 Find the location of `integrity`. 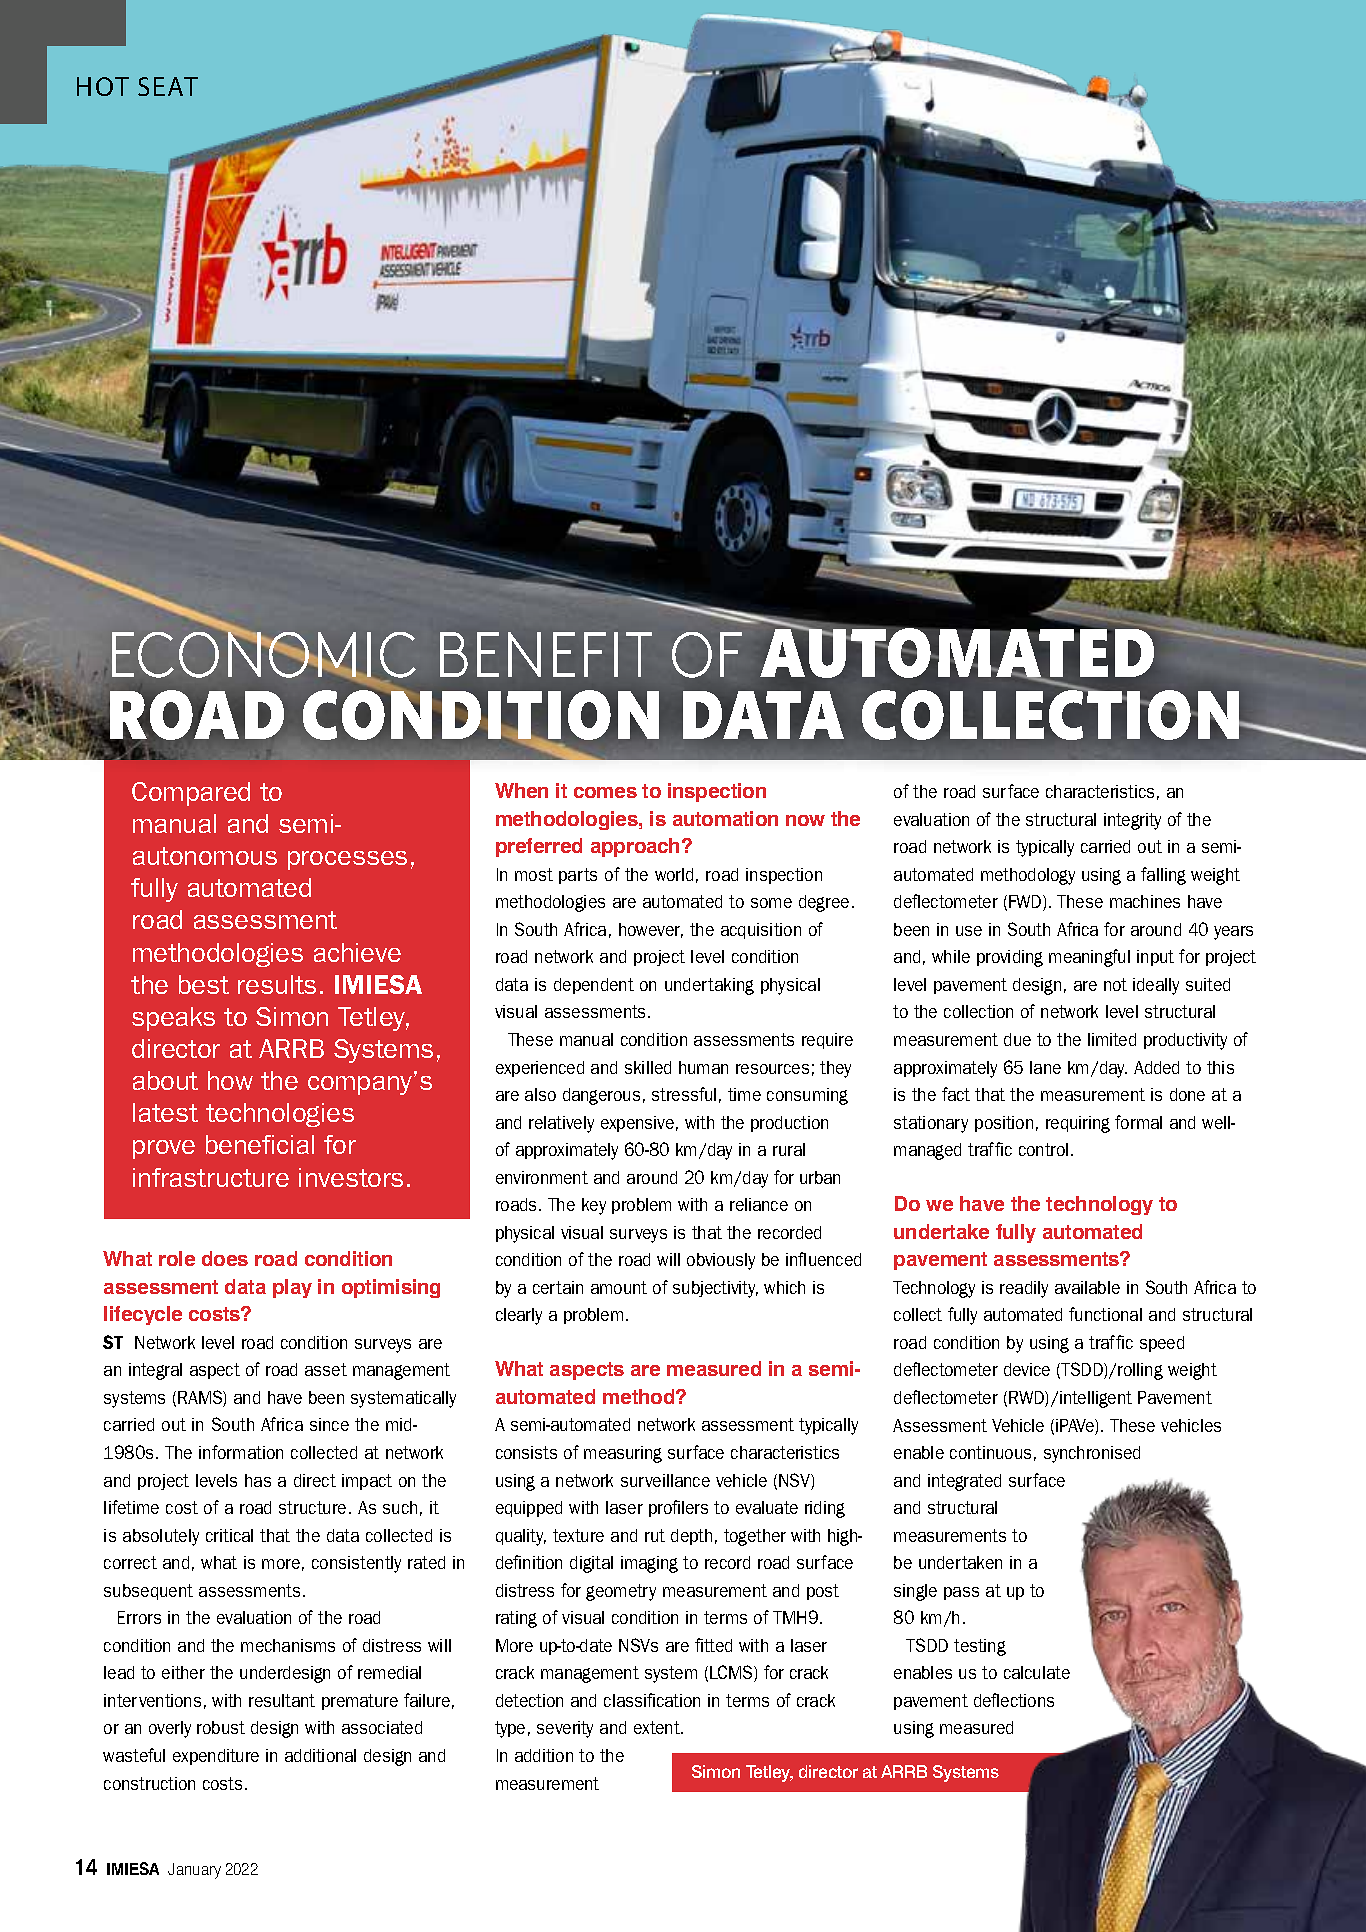

integrity is located at coordinates (1132, 821).
